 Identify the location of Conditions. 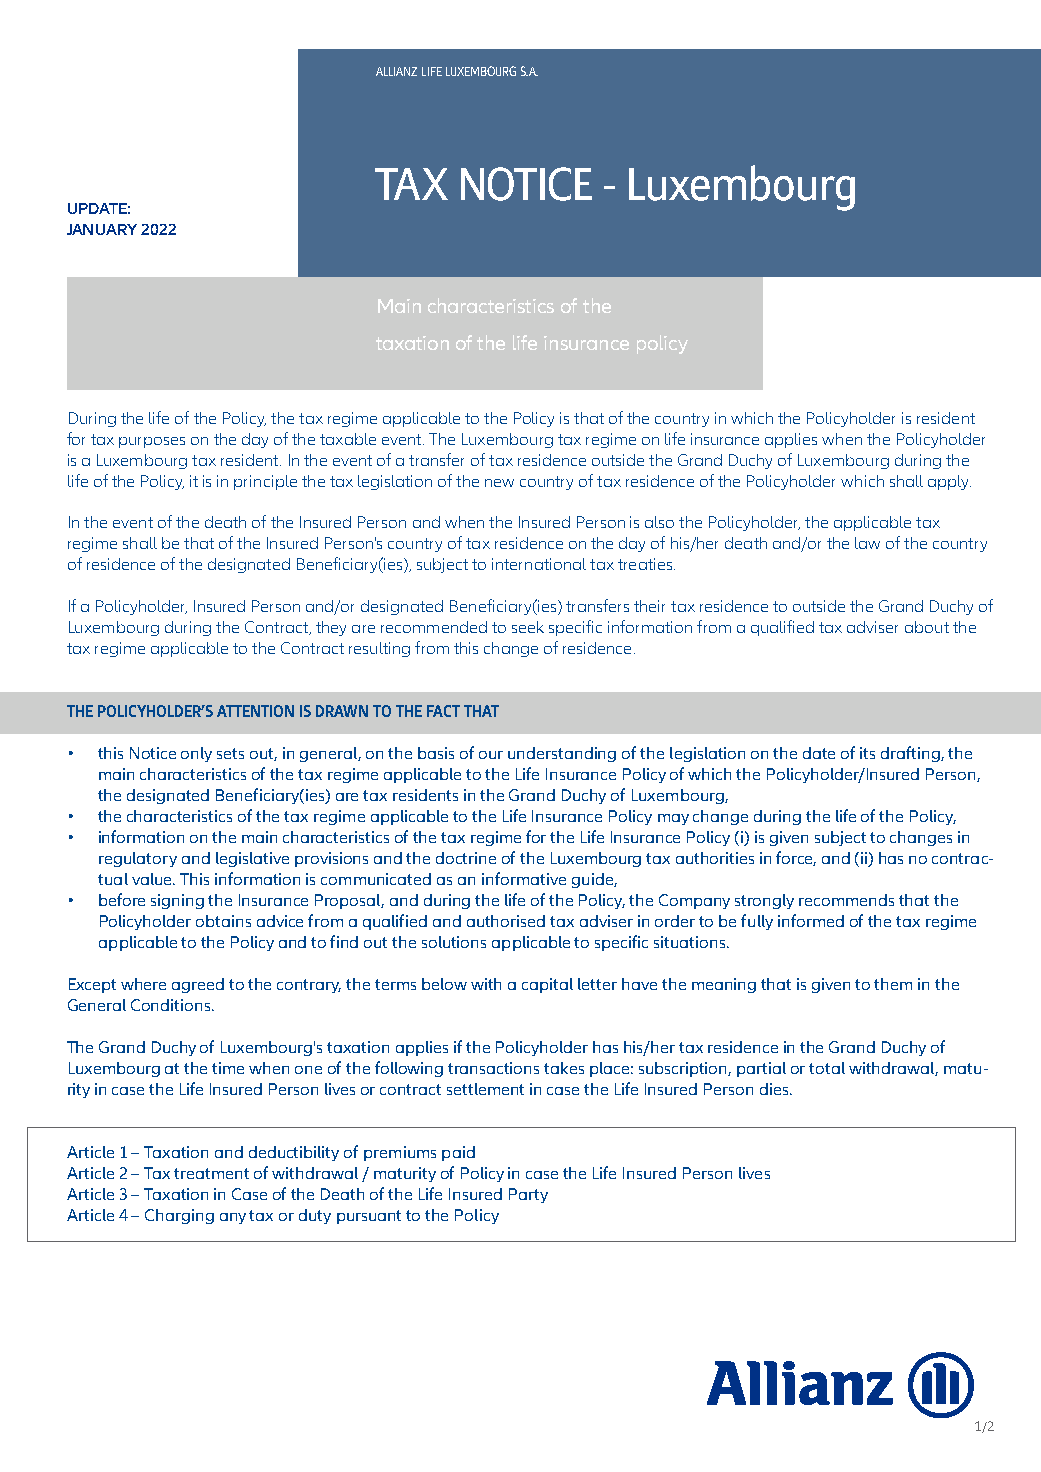
(172, 1005).
